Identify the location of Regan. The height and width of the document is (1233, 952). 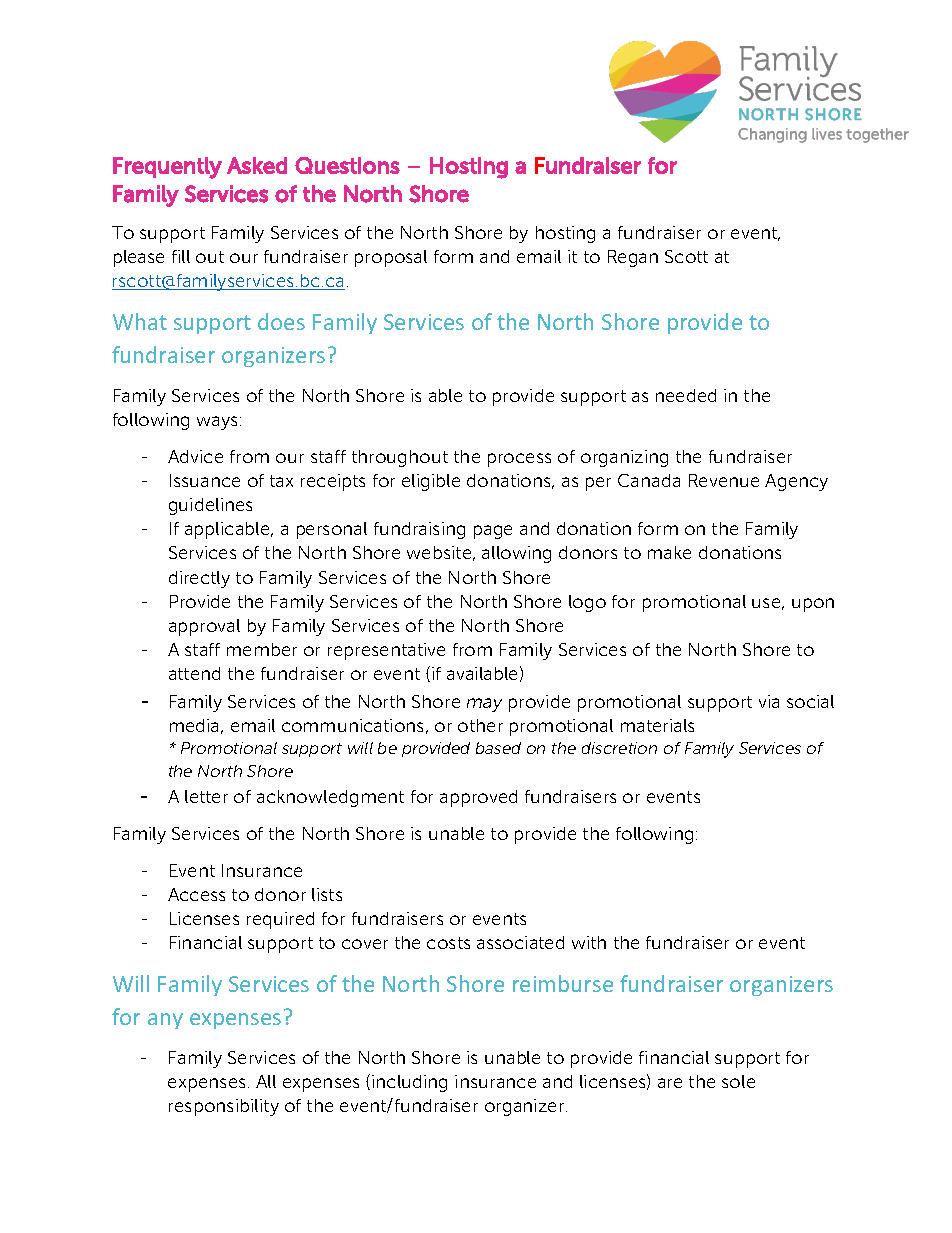
(633, 258).
